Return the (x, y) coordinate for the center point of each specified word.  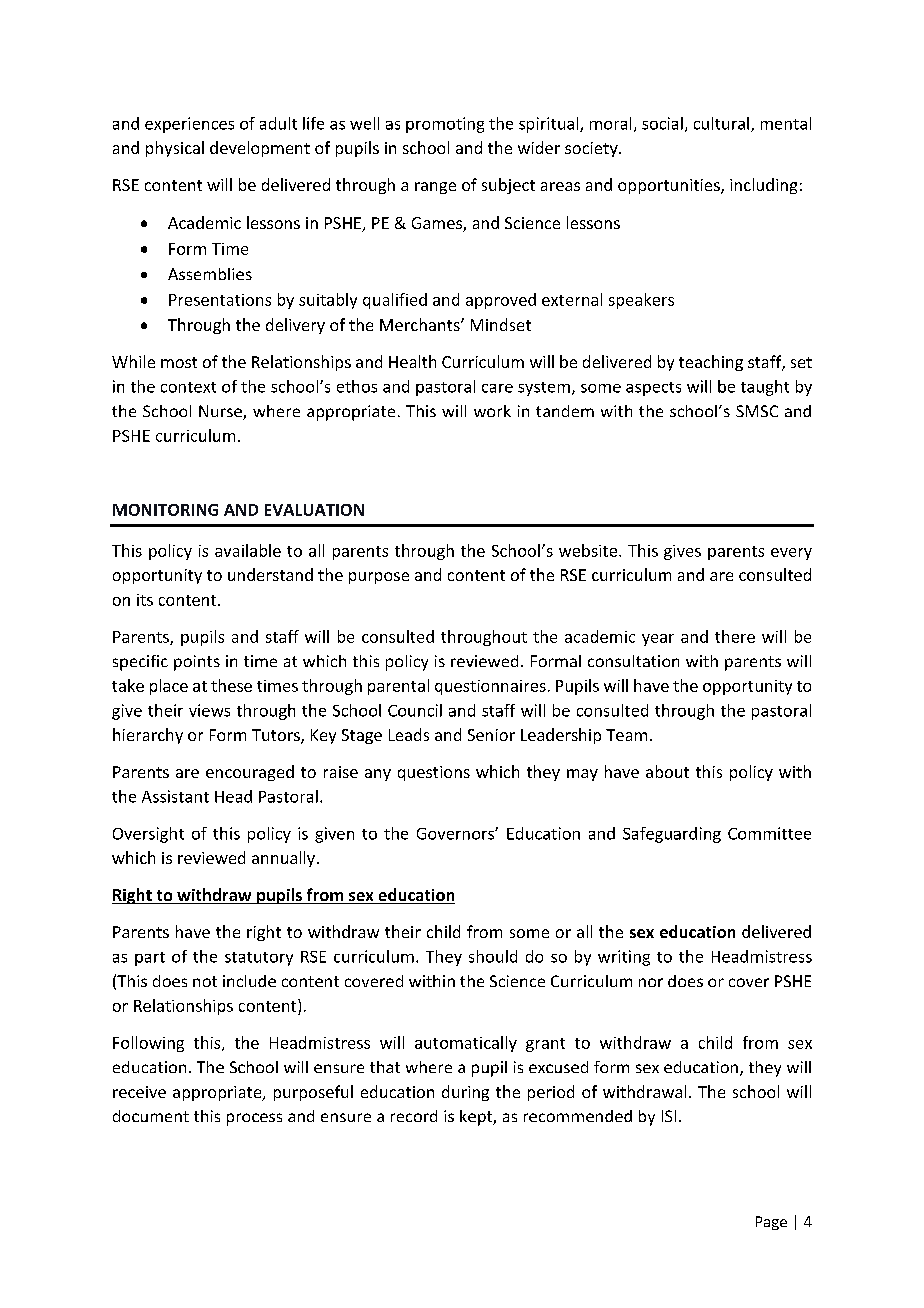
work (492, 411)
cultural (721, 123)
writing (624, 958)
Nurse (221, 412)
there (735, 636)
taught (765, 388)
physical (175, 149)
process (254, 1119)
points (197, 663)
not (205, 981)
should (493, 956)
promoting (445, 125)
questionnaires (490, 687)
